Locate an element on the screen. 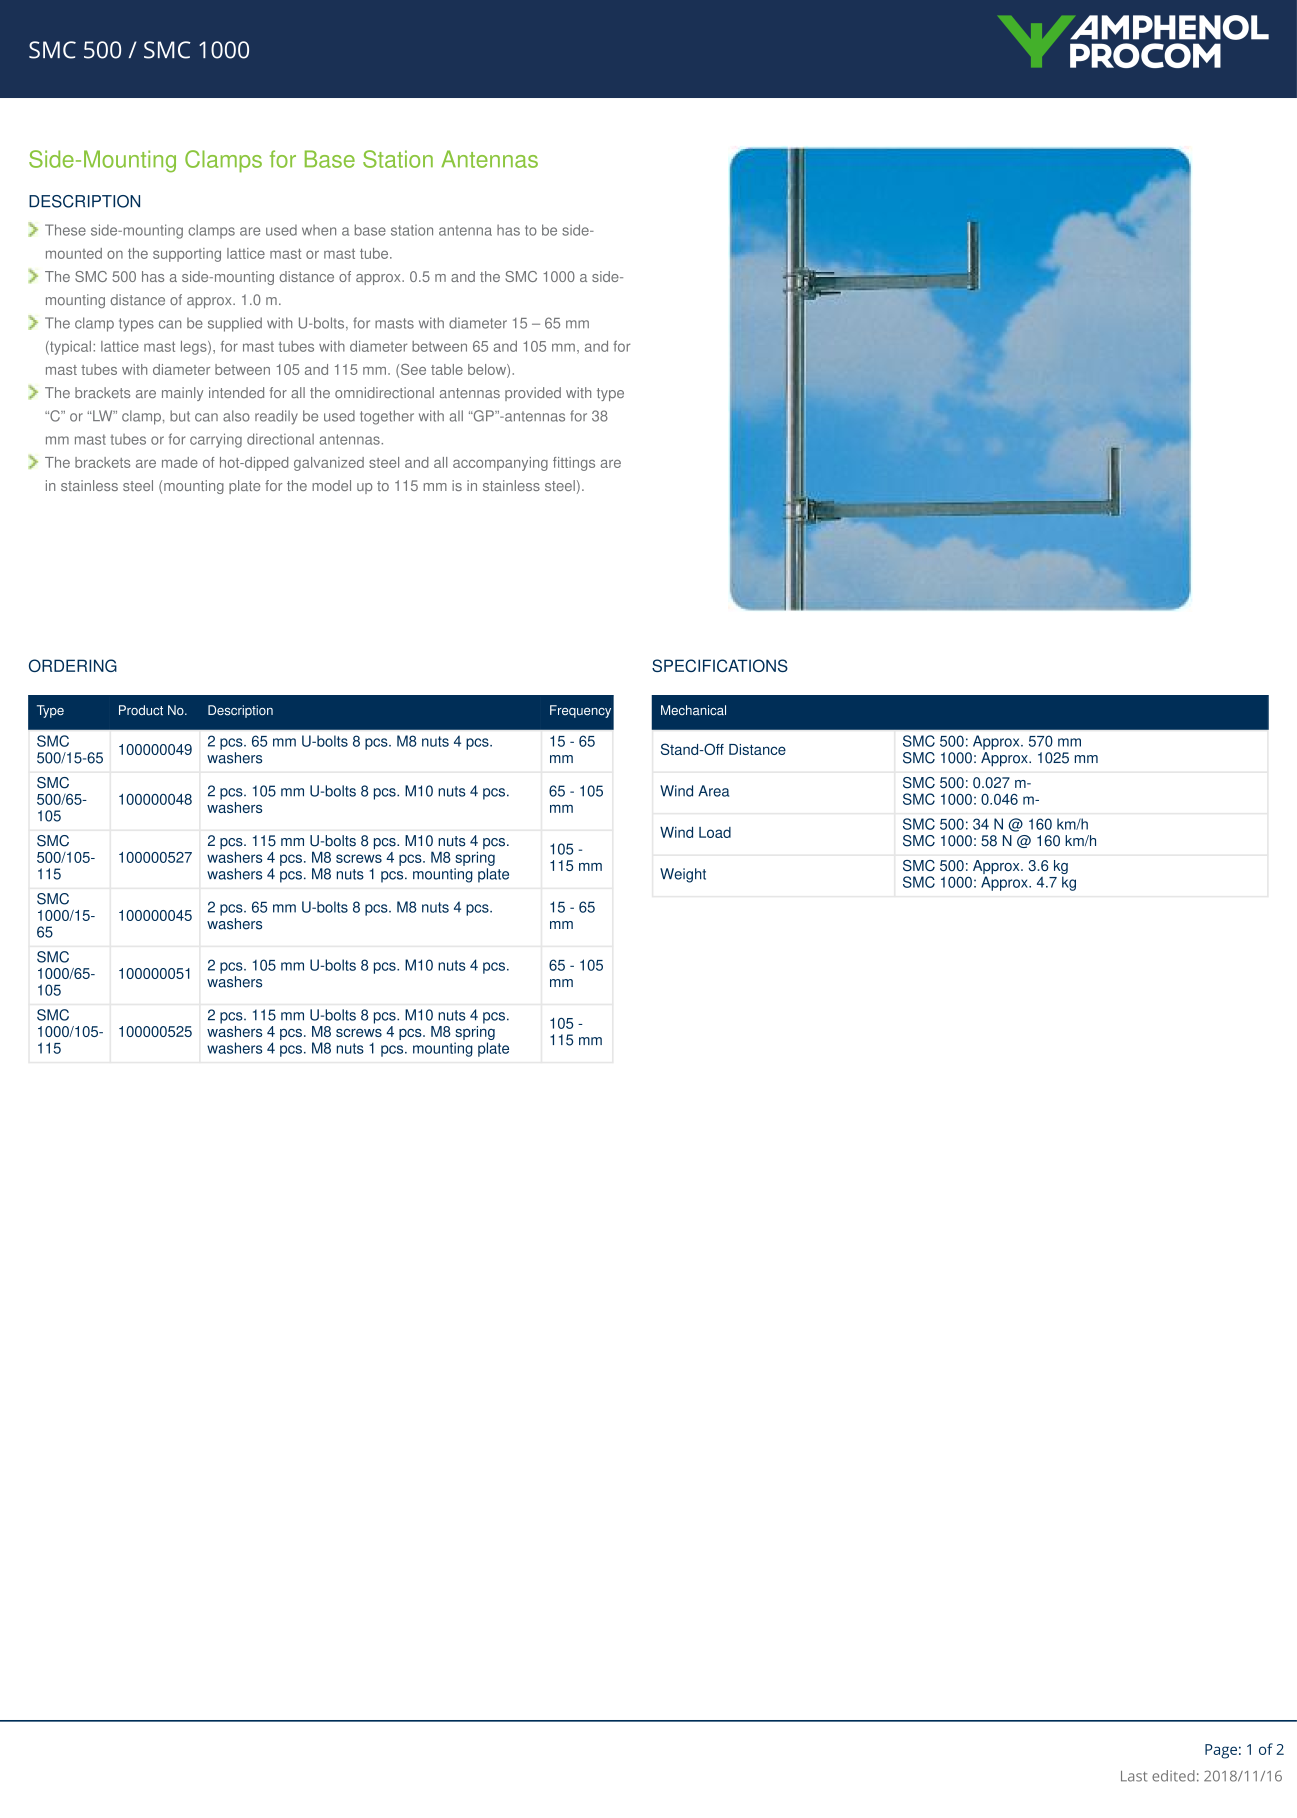 The width and height of the screenshot is (1297, 1818). ORDERING is located at coordinates (73, 665).
